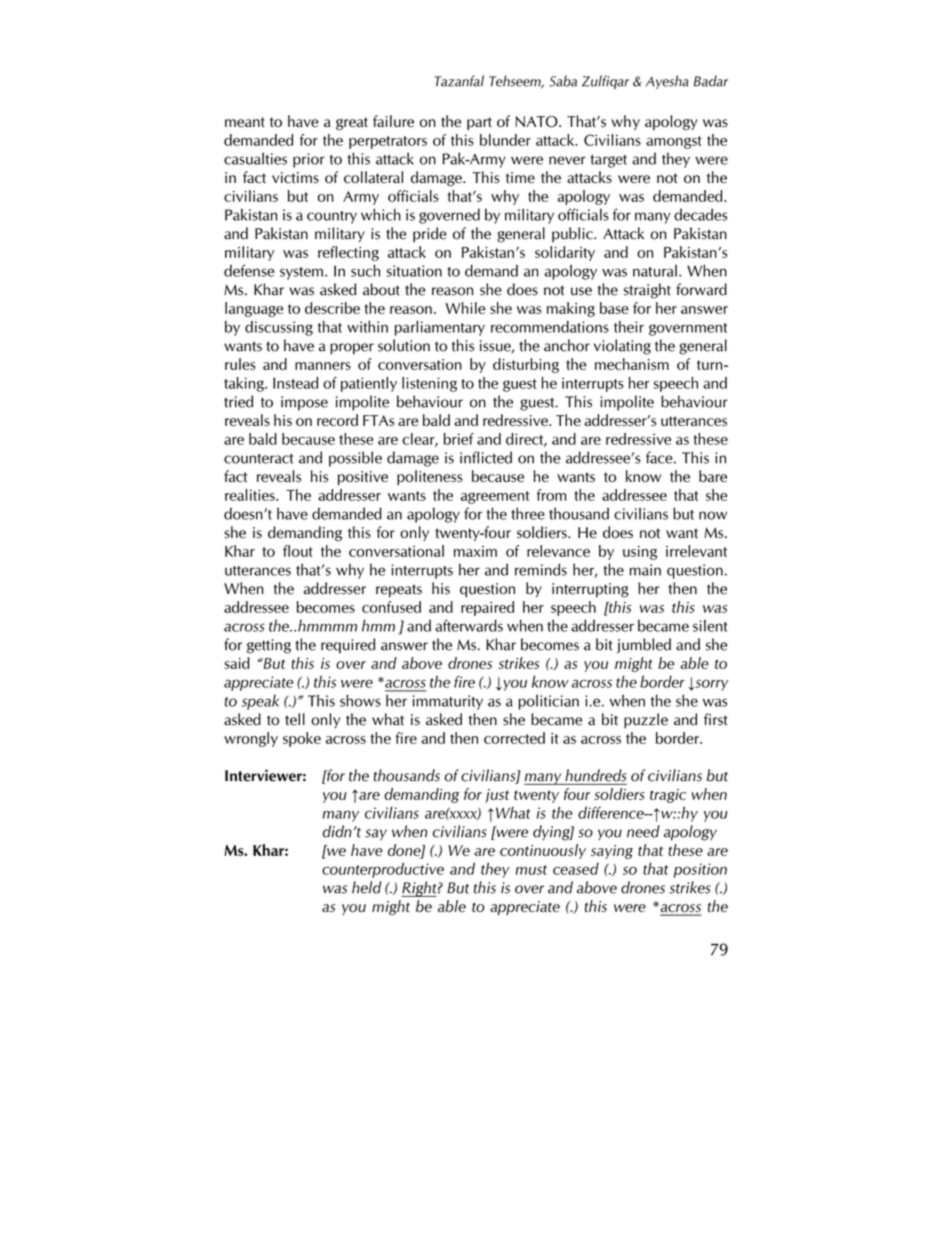  Describe the element at coordinates (245, 122) in the screenshot. I see `meant` at that location.
